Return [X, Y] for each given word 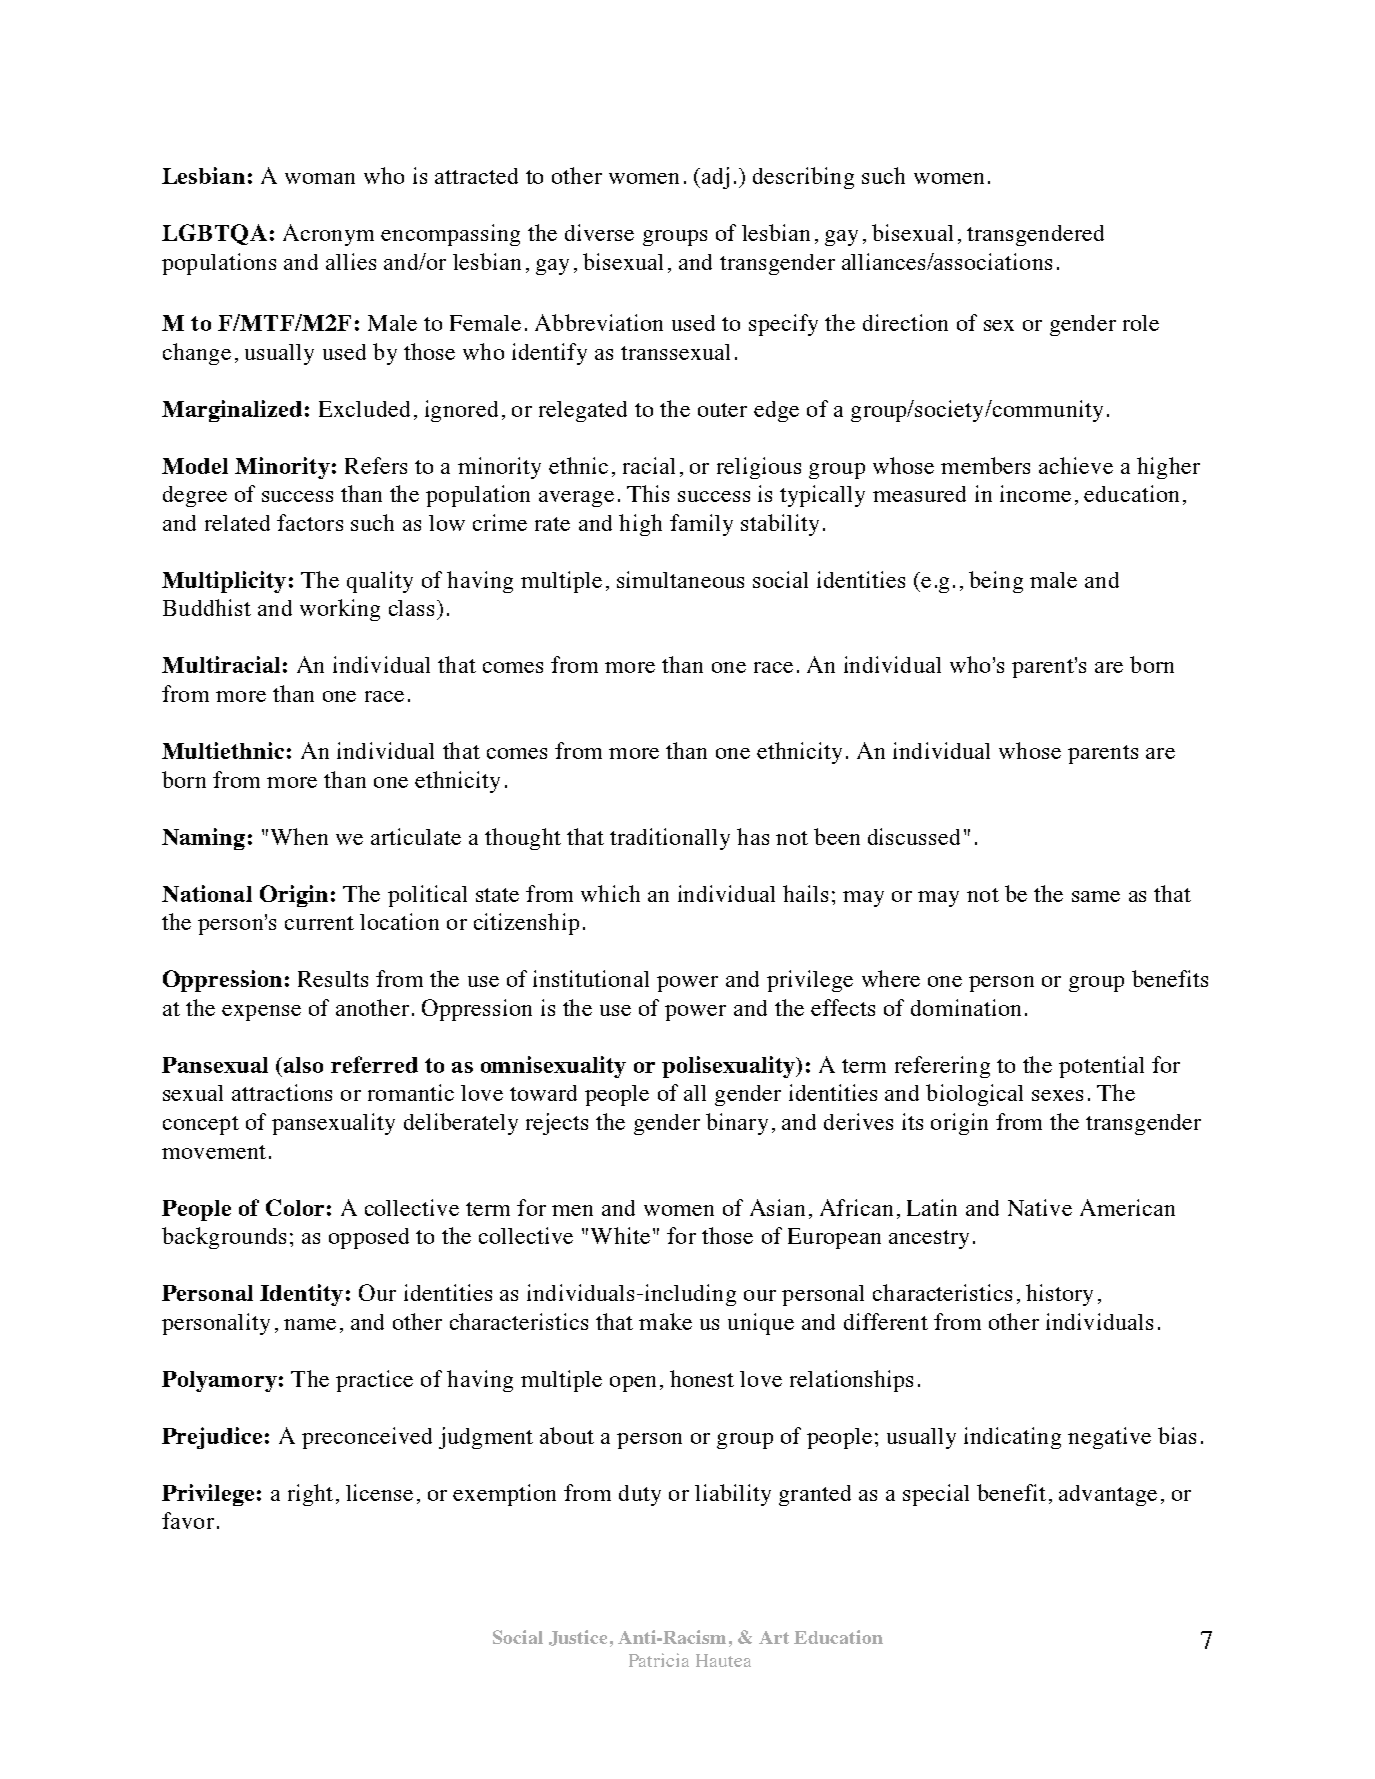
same [1096, 896]
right [310, 1495]
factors [310, 522]
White [620, 1235]
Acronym [328, 235]
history [1059, 1295]
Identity [301, 1295]
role [1141, 323]
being [996, 582]
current [319, 923]
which [610, 893]
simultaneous [680, 579]
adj [715, 178]
